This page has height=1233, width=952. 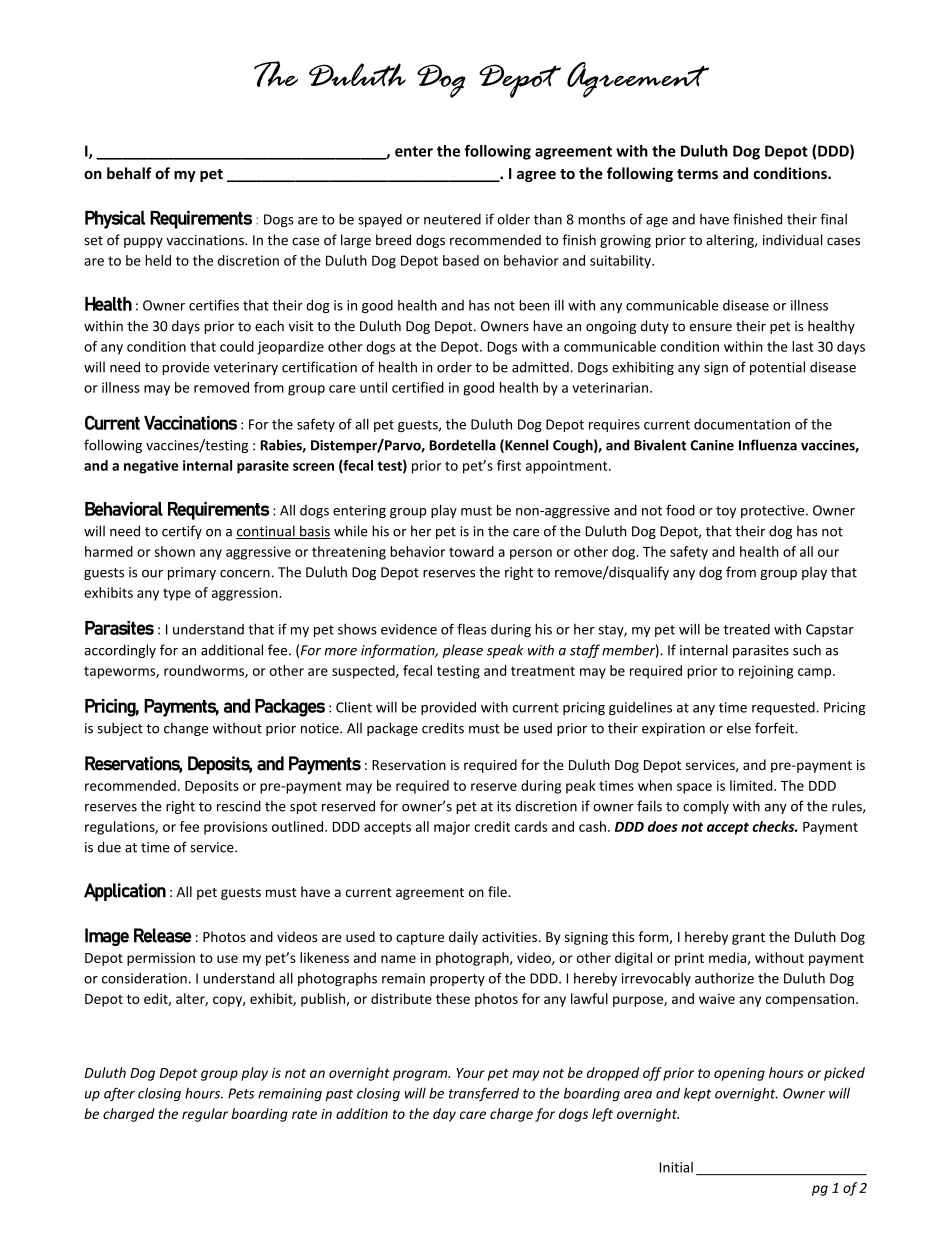 I want to click on negative, so click(x=151, y=467).
